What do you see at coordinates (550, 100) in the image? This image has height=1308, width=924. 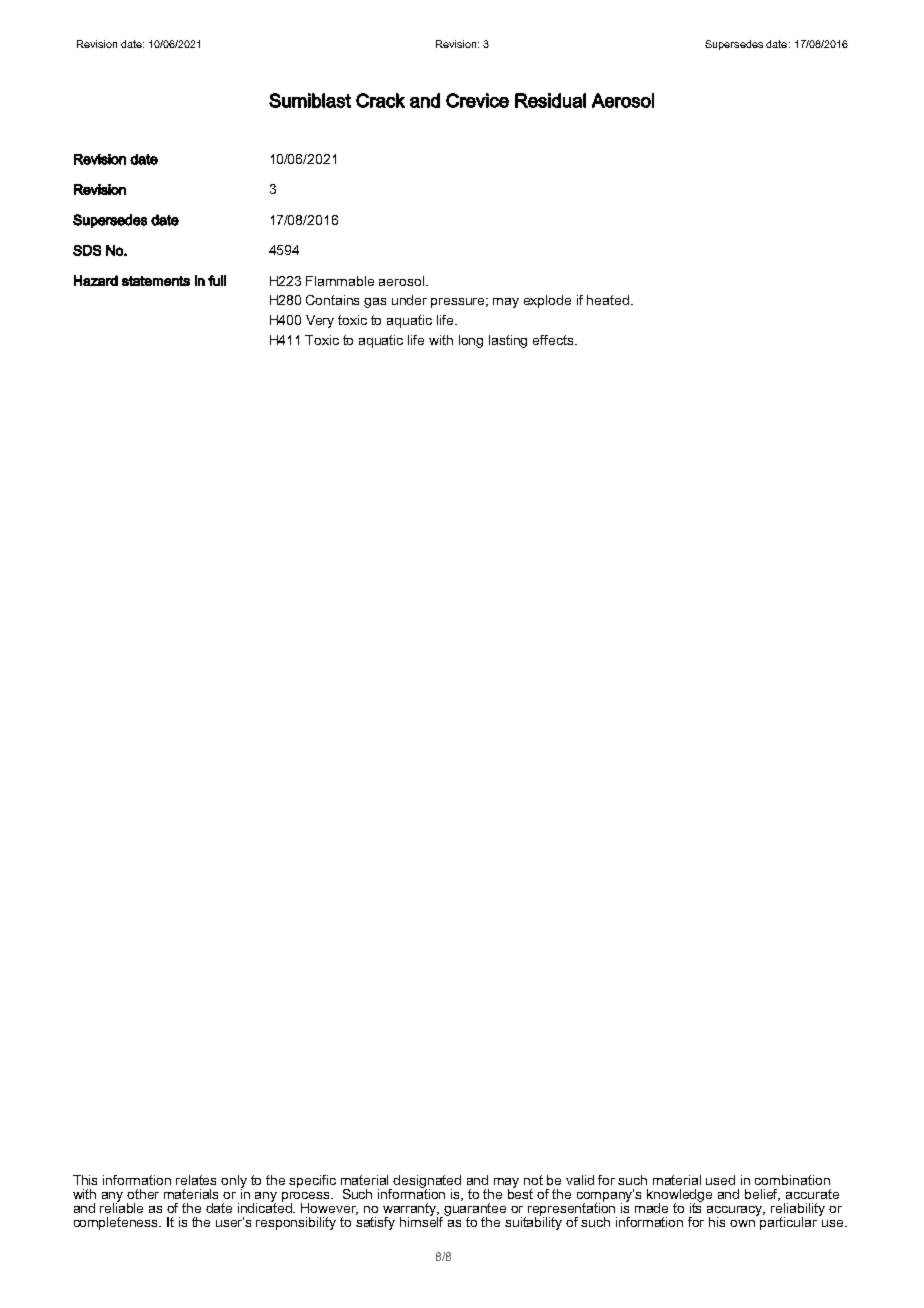 I see `Residual` at bounding box center [550, 100].
